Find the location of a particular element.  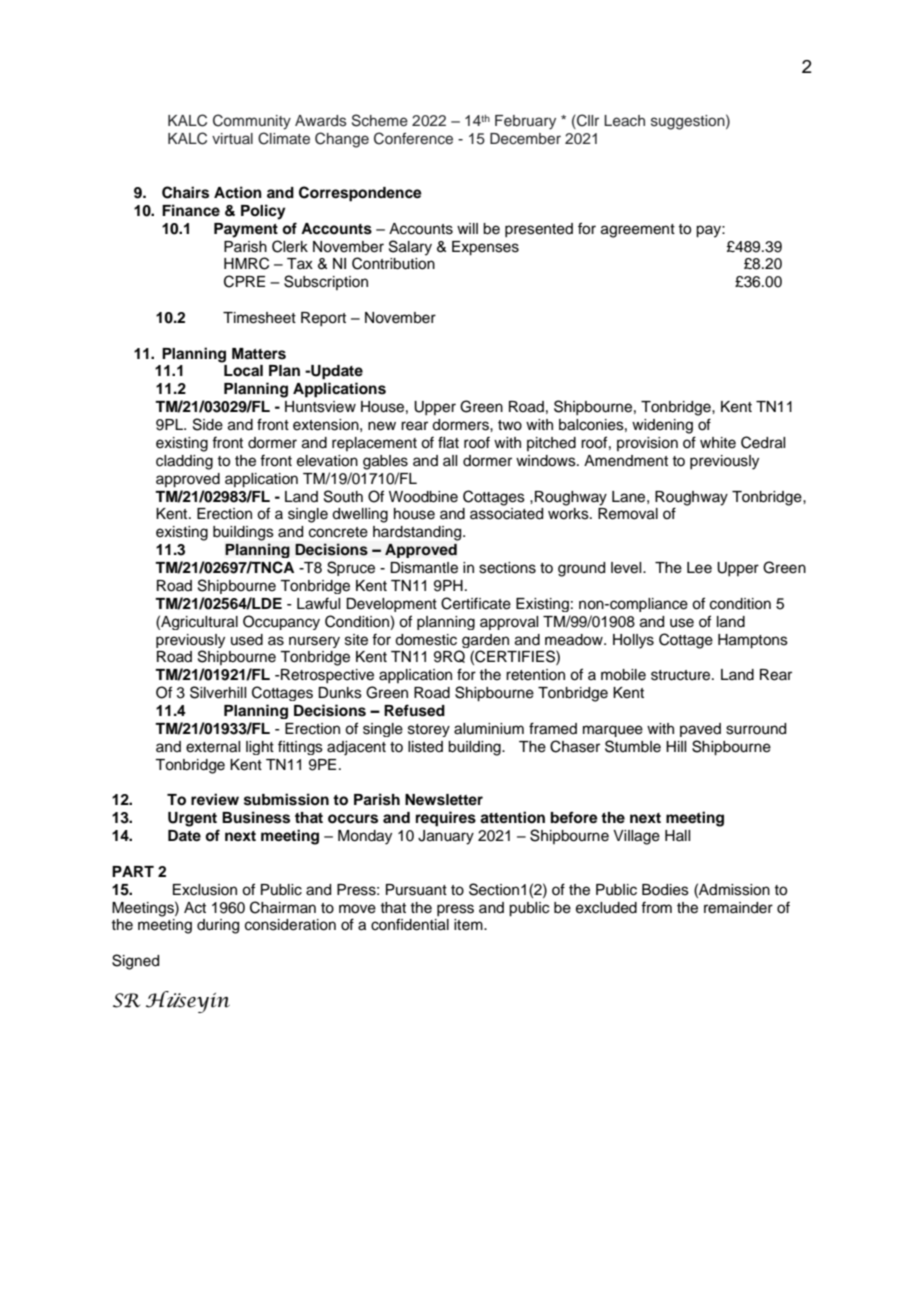

Leach is located at coordinates (624, 121).
